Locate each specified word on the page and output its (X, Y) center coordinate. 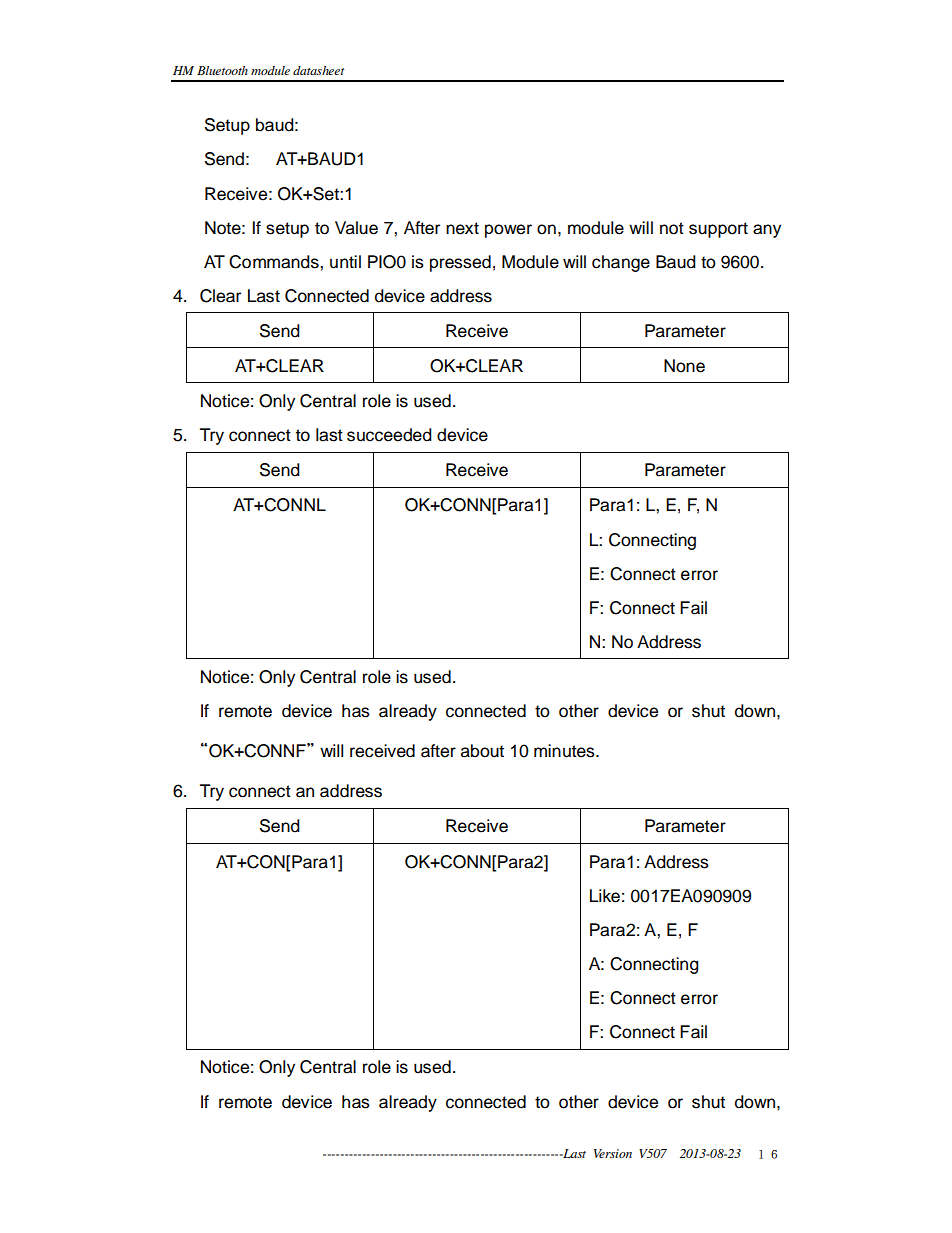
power (508, 231)
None (684, 366)
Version (613, 1153)
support (718, 230)
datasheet (318, 70)
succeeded (389, 435)
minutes (565, 751)
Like (605, 896)
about (482, 751)
